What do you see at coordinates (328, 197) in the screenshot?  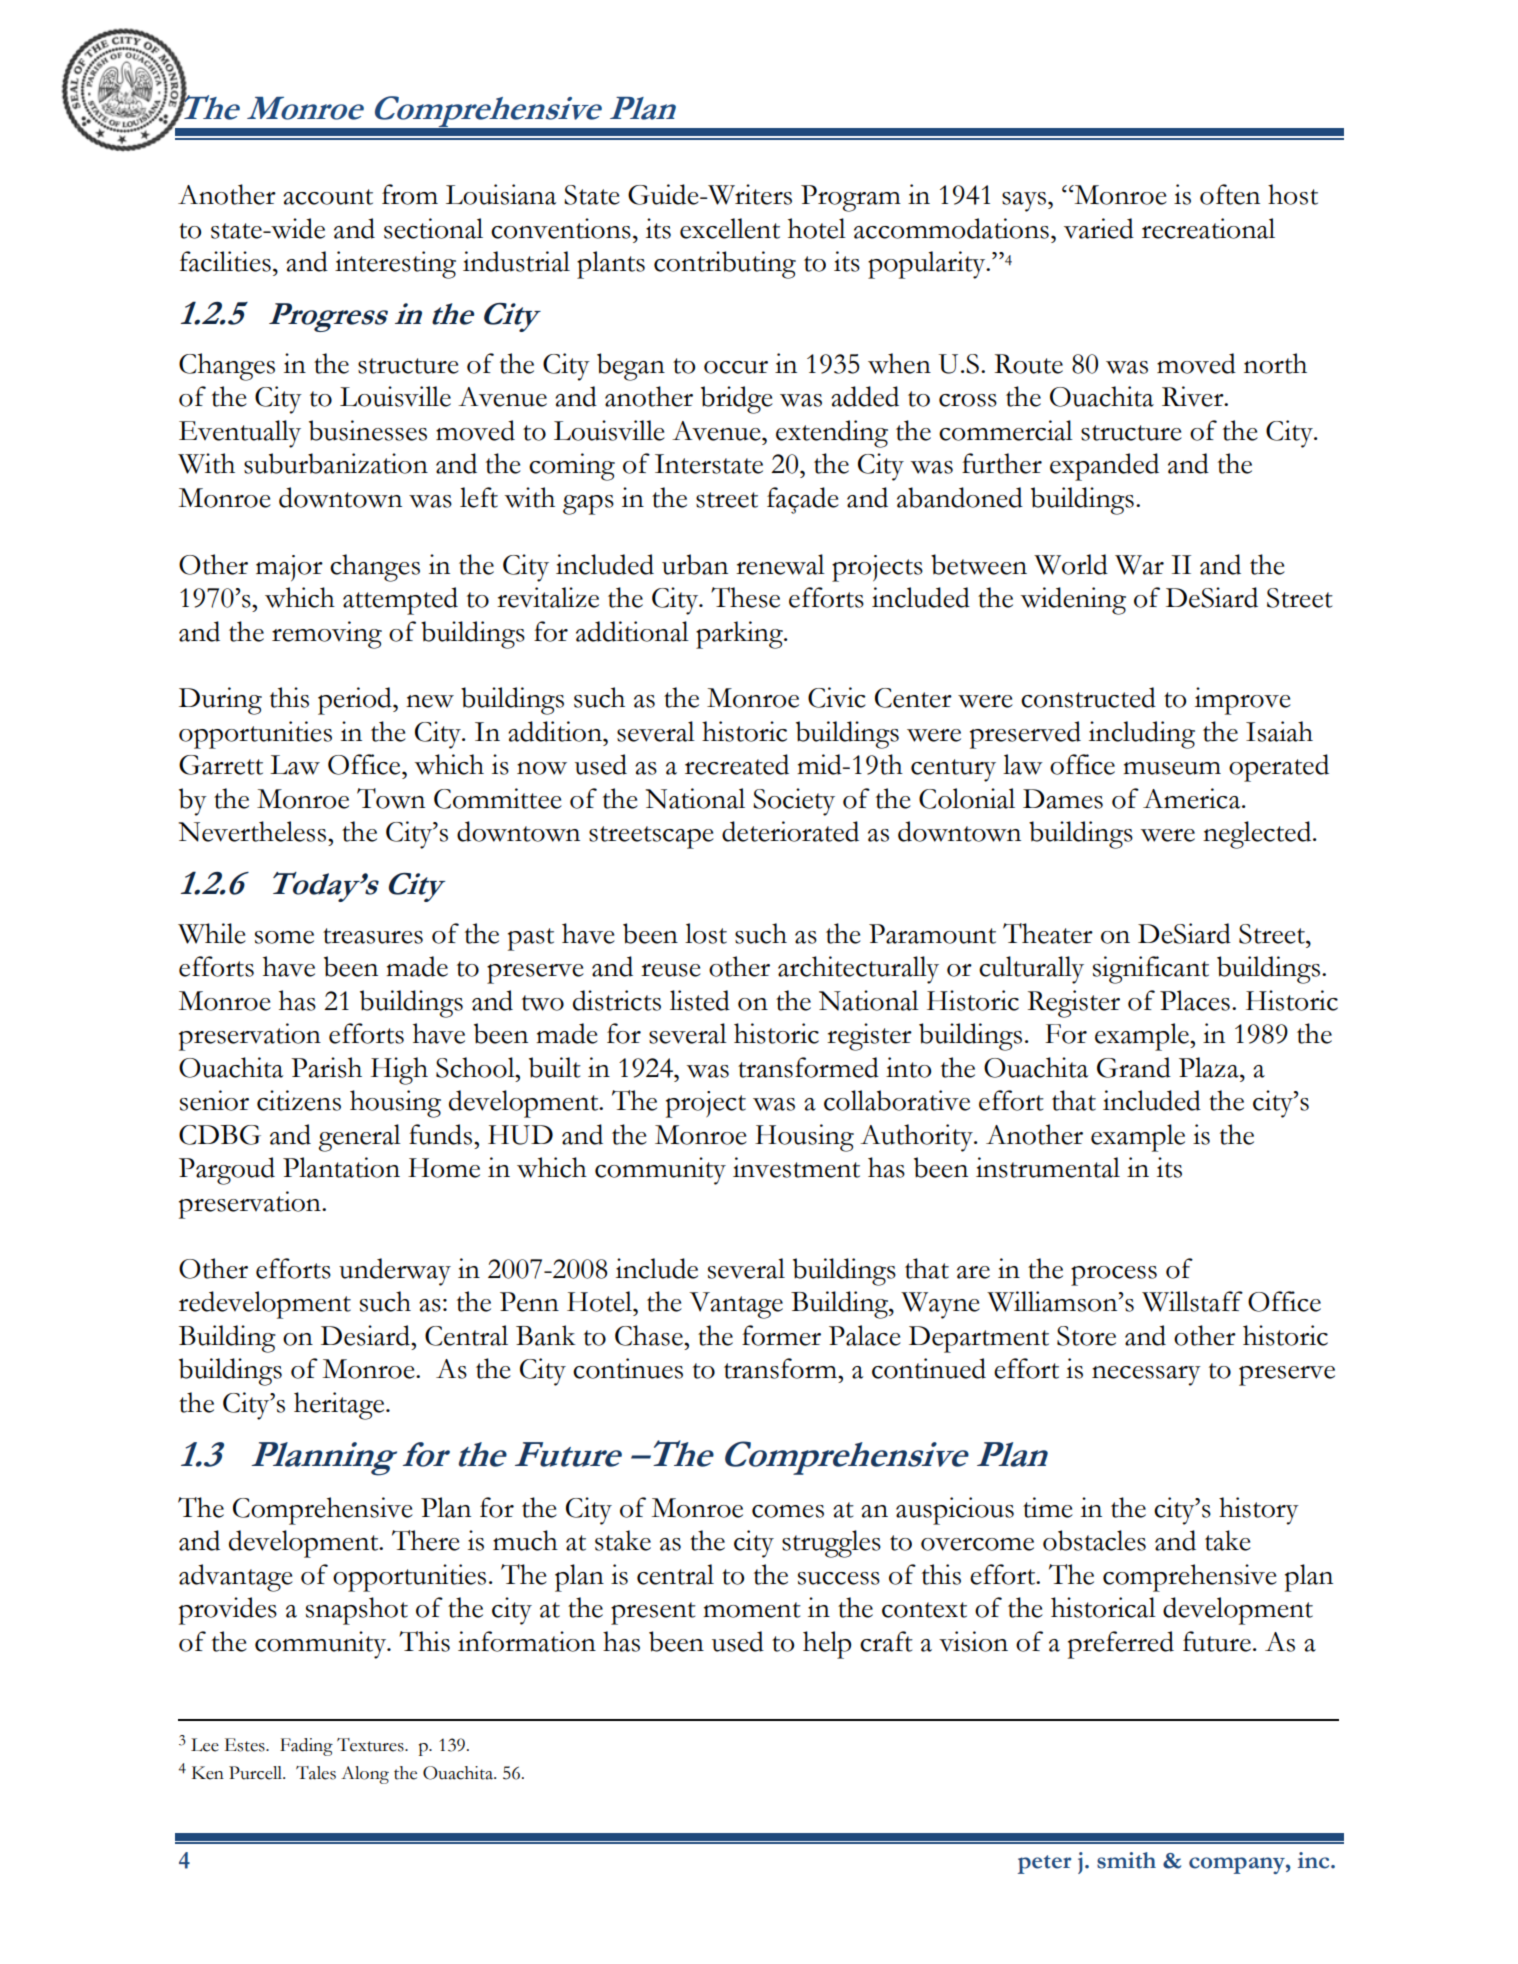 I see `account` at bounding box center [328, 197].
